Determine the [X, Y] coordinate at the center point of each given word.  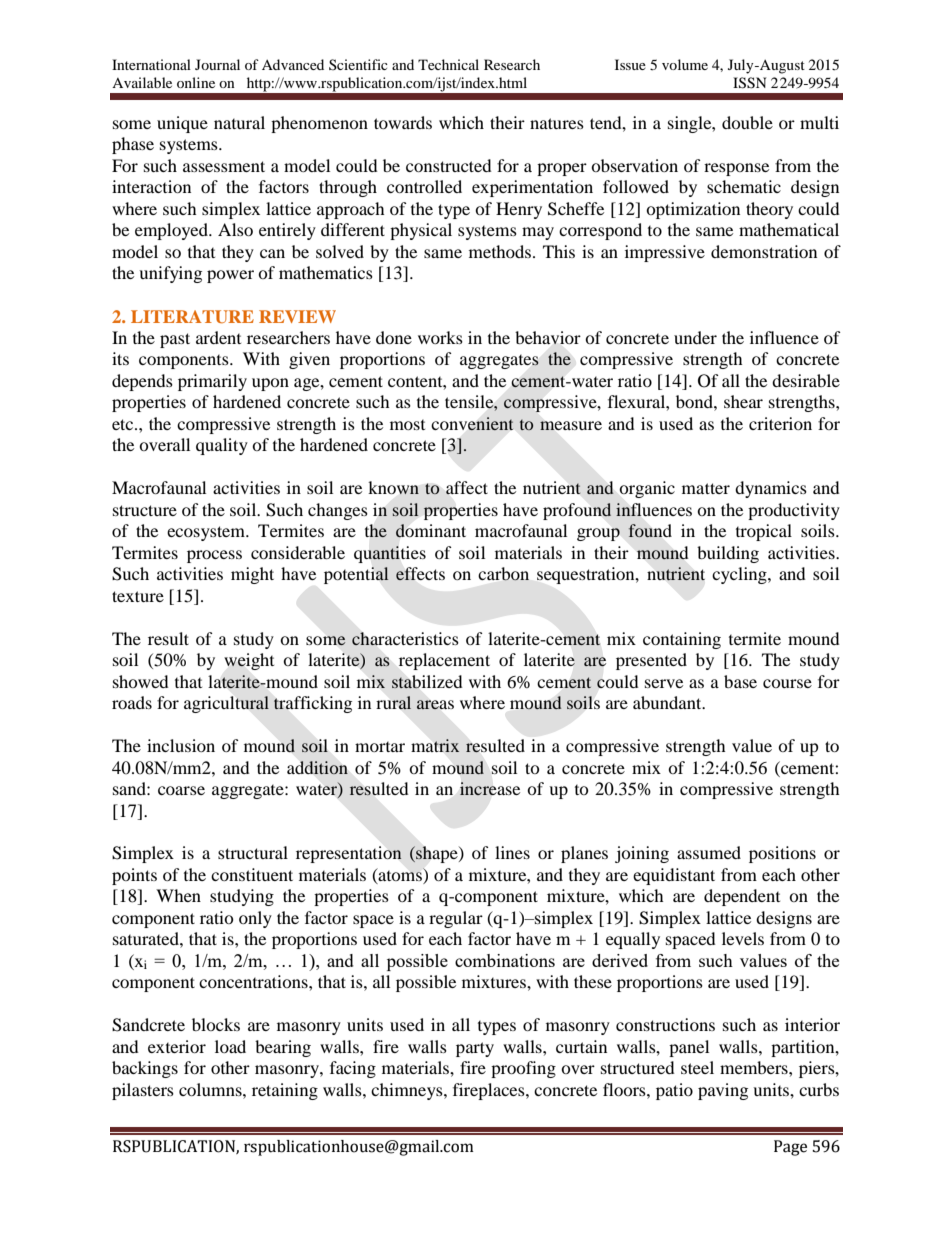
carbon [503, 574]
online [196, 82]
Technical [448, 64]
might [252, 575]
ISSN [749, 83]
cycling [740, 575]
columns [211, 1089]
